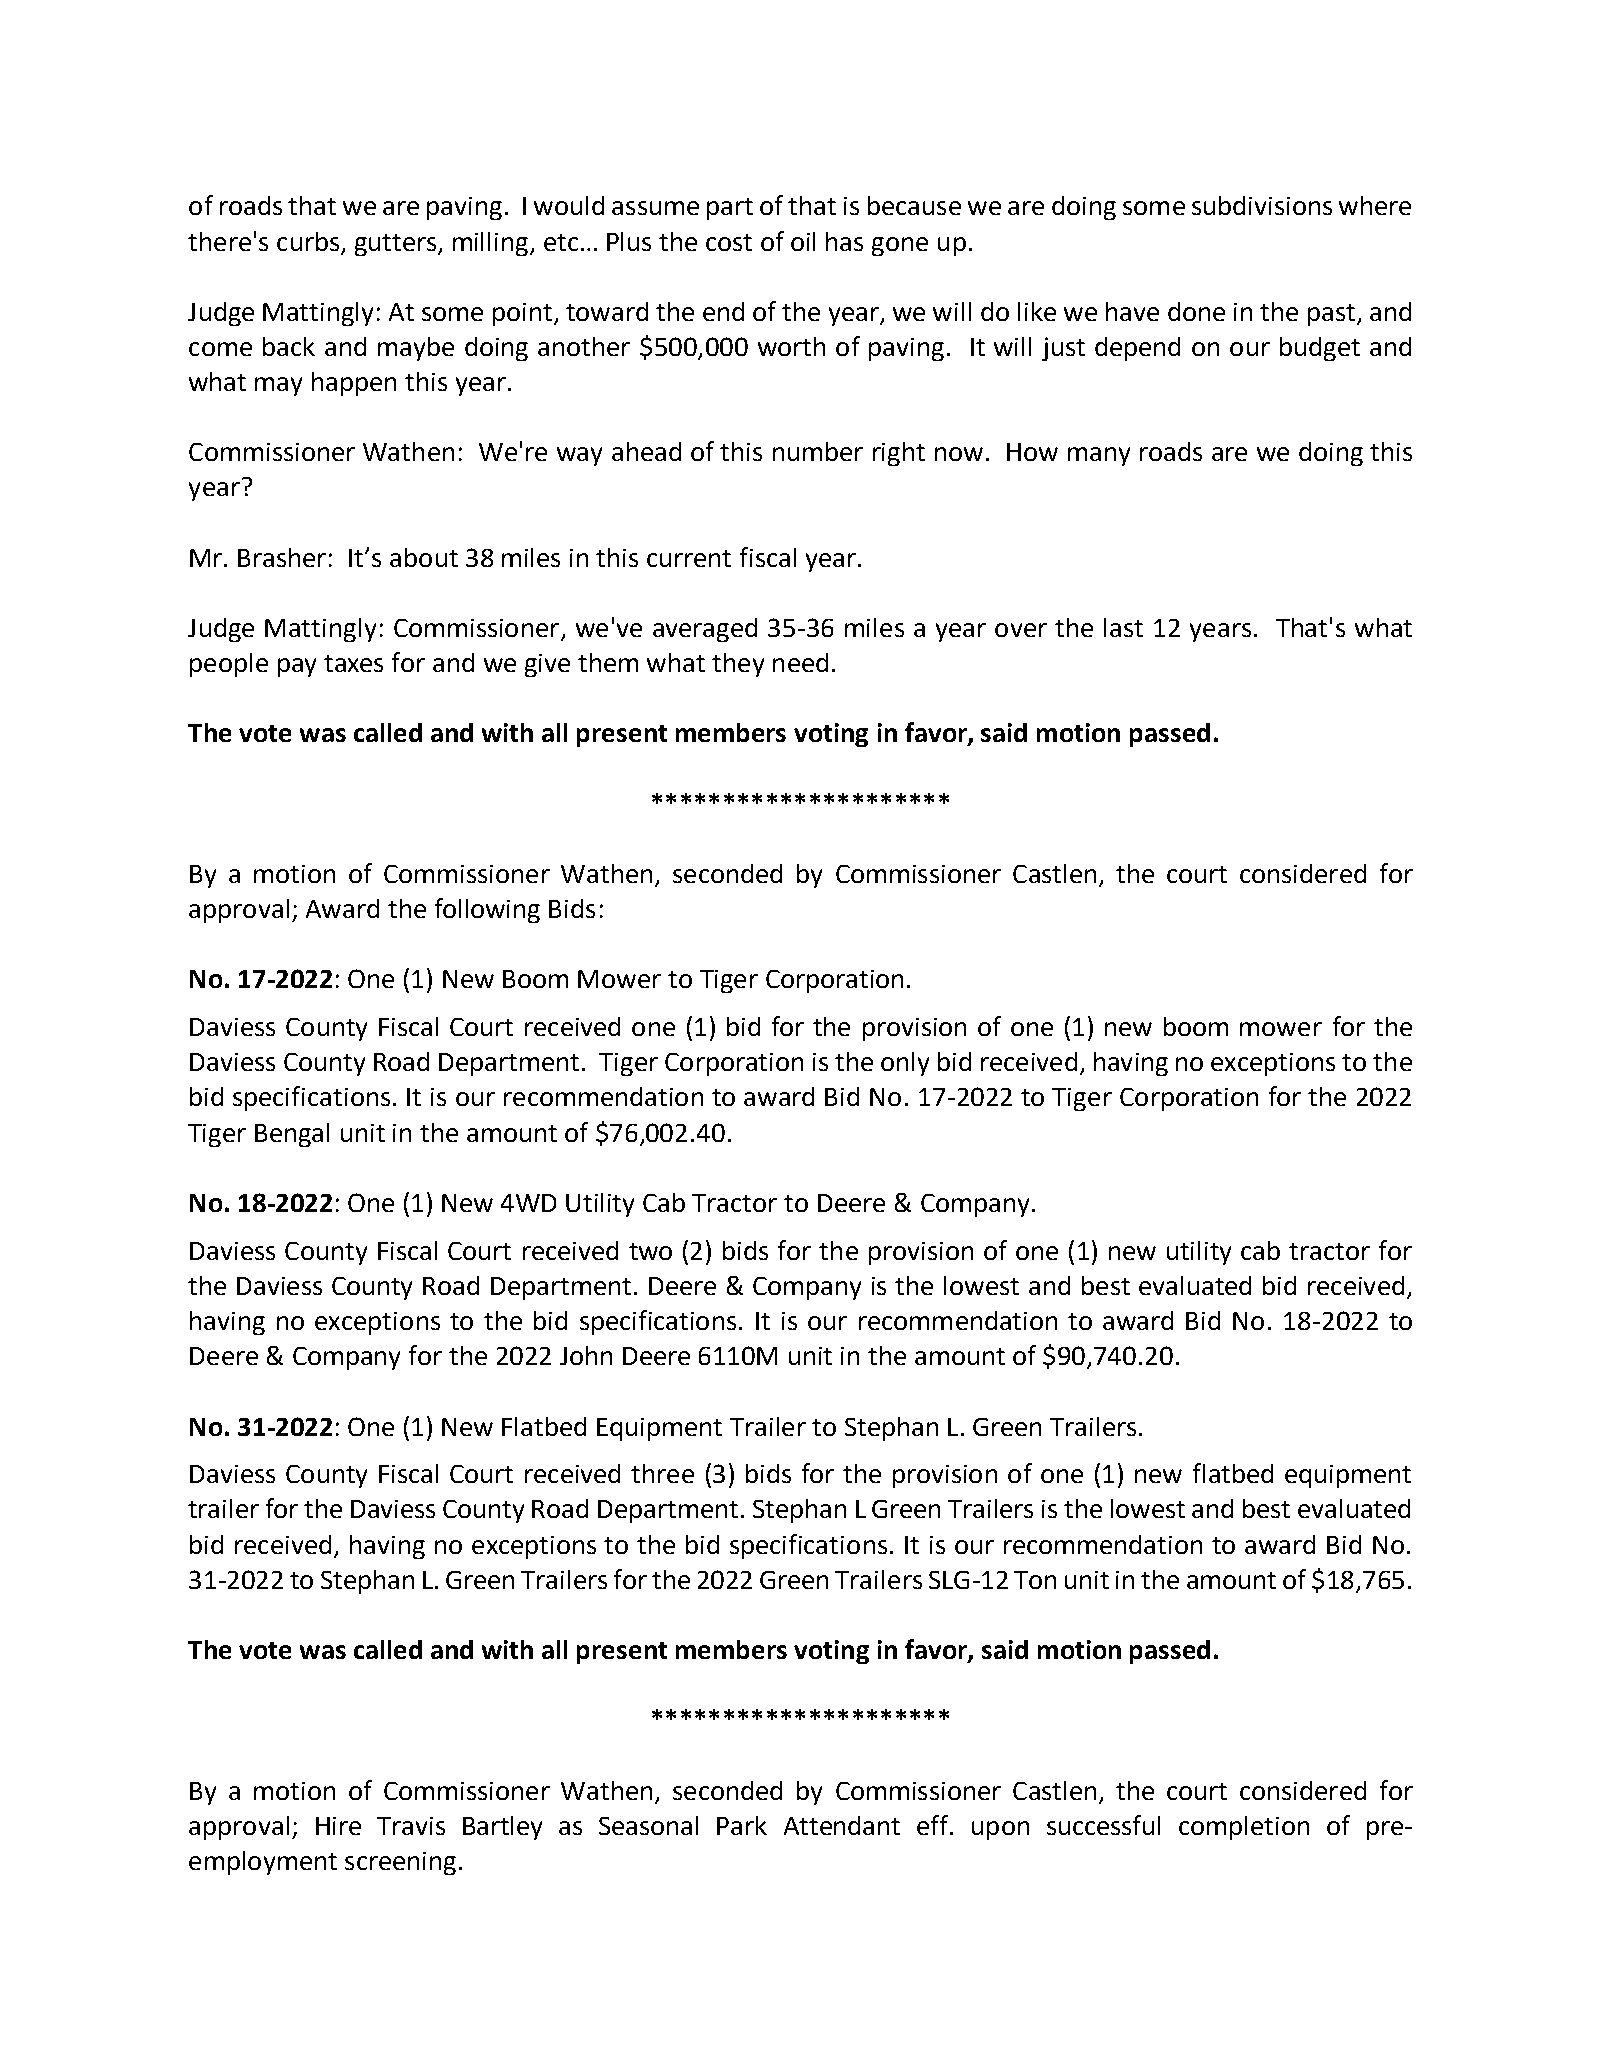  I want to click on Hire, so click(338, 1826).
